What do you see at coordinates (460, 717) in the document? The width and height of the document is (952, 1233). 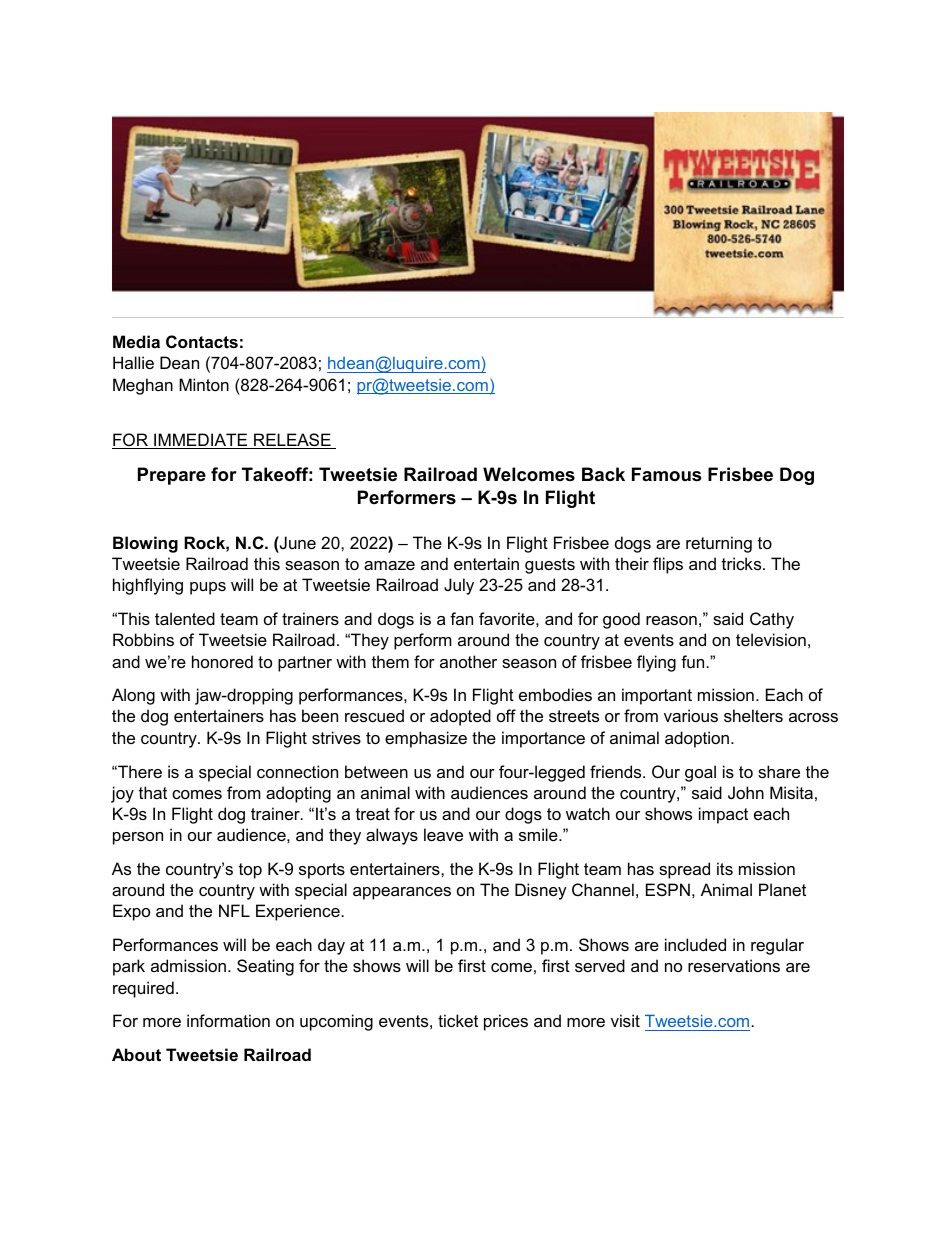 I see `adopted` at bounding box center [460, 717].
